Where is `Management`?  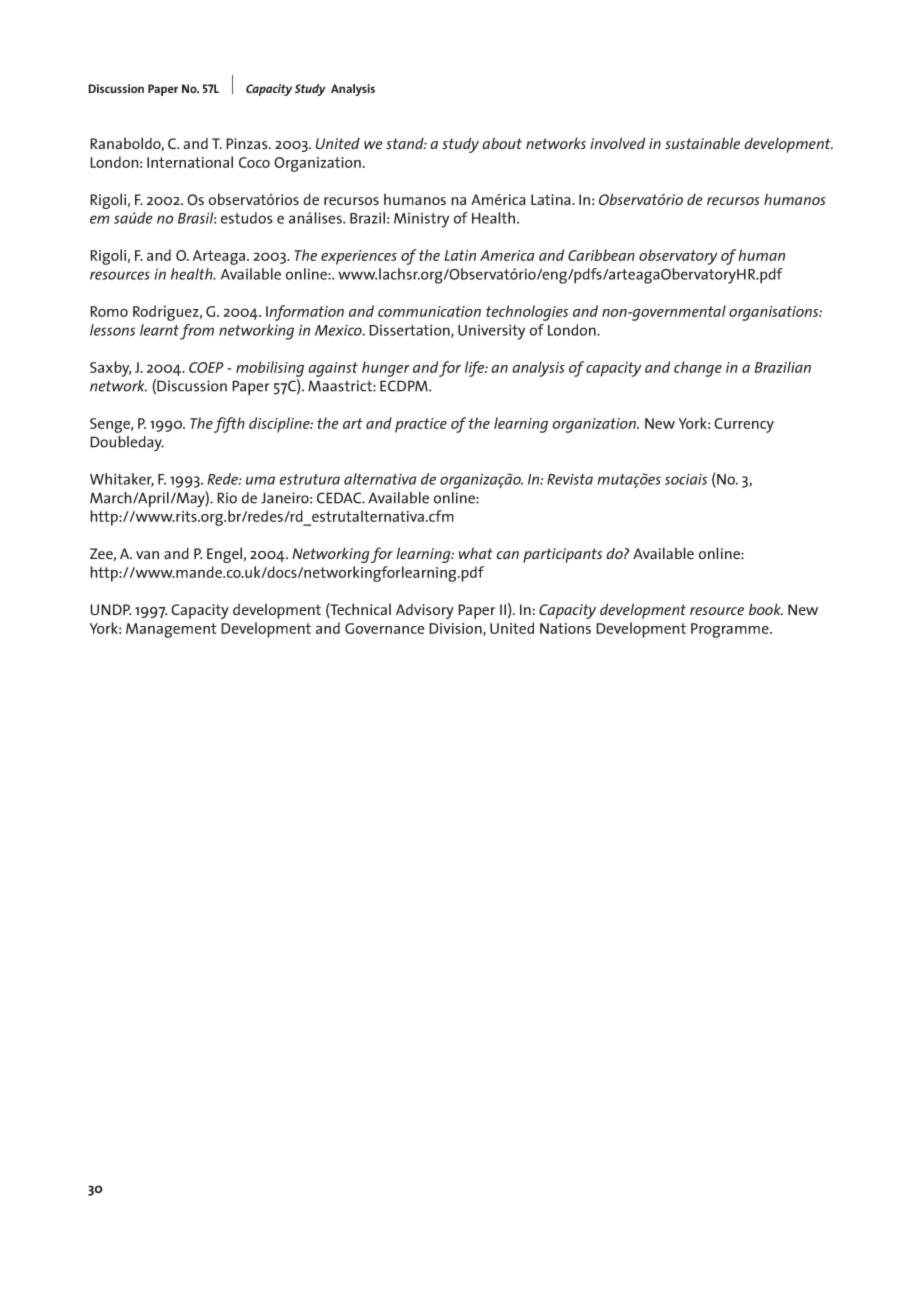
Management is located at coordinates (171, 630).
